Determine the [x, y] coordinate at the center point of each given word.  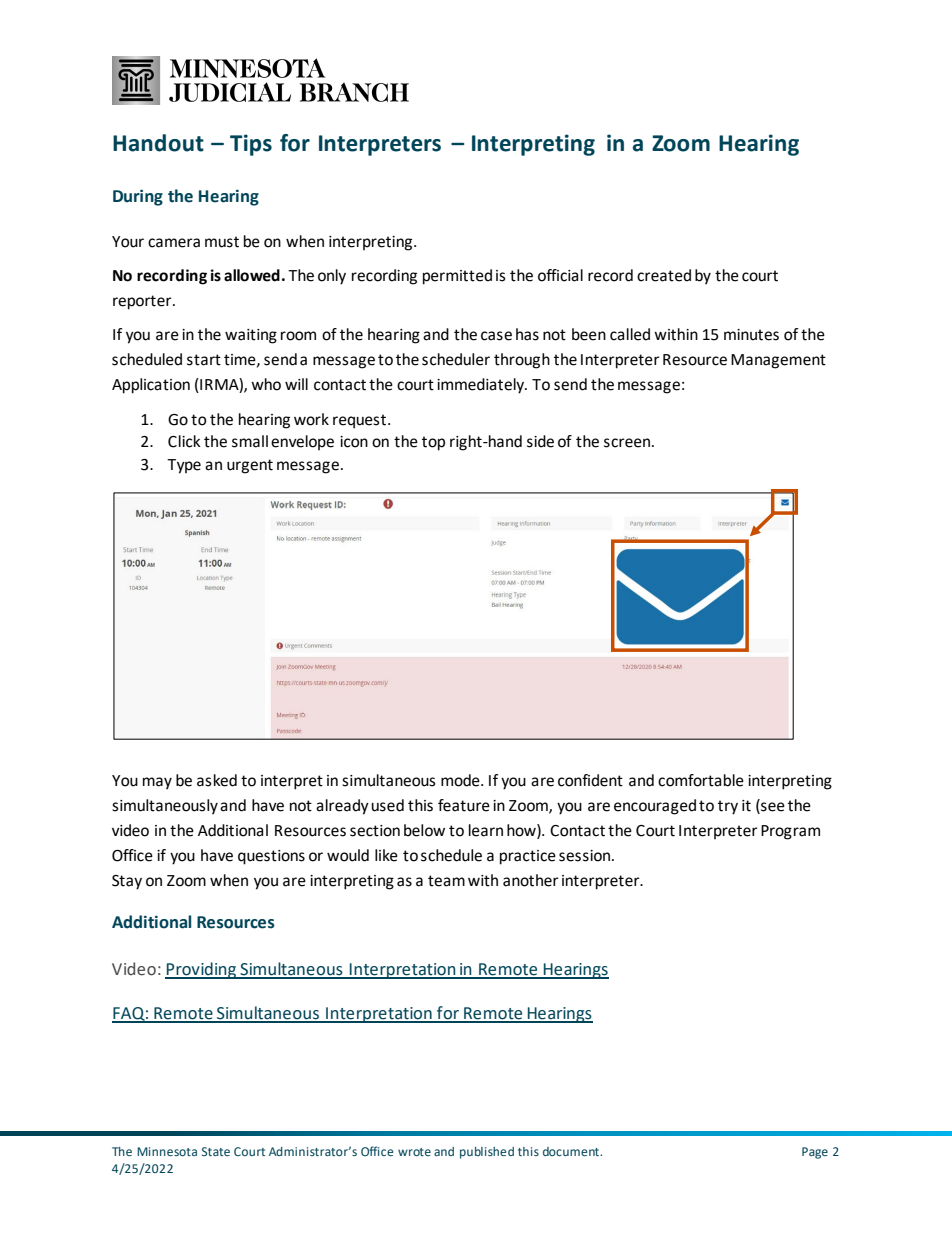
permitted [457, 277]
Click [184, 441]
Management [778, 361]
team [446, 881]
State [216, 1151]
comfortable [701, 780]
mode [461, 780]
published [487, 1153]
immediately [482, 386]
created [664, 275]
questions [271, 857]
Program [790, 832]
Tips [251, 145]
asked [217, 780]
